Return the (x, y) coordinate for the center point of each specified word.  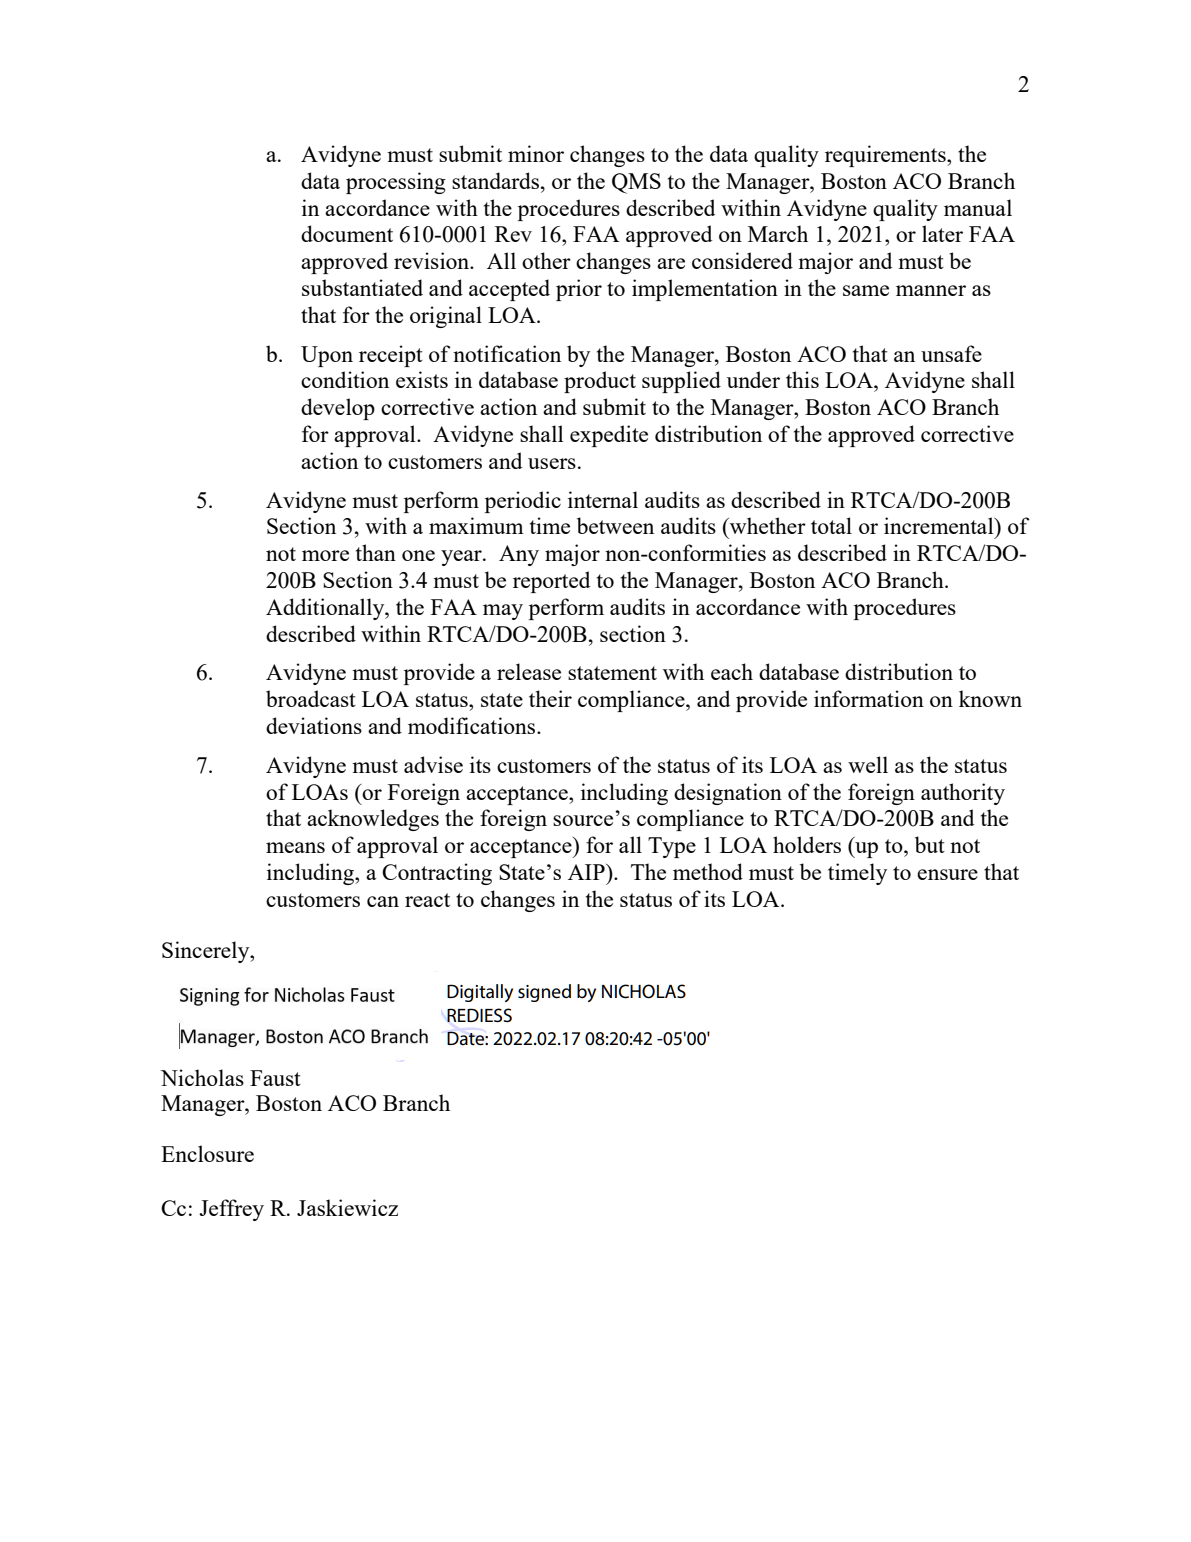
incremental (940, 525)
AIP (587, 872)
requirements (886, 156)
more (325, 555)
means (295, 847)
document (347, 233)
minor (536, 153)
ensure (947, 874)
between (615, 525)
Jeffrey (231, 1210)
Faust (275, 1078)
